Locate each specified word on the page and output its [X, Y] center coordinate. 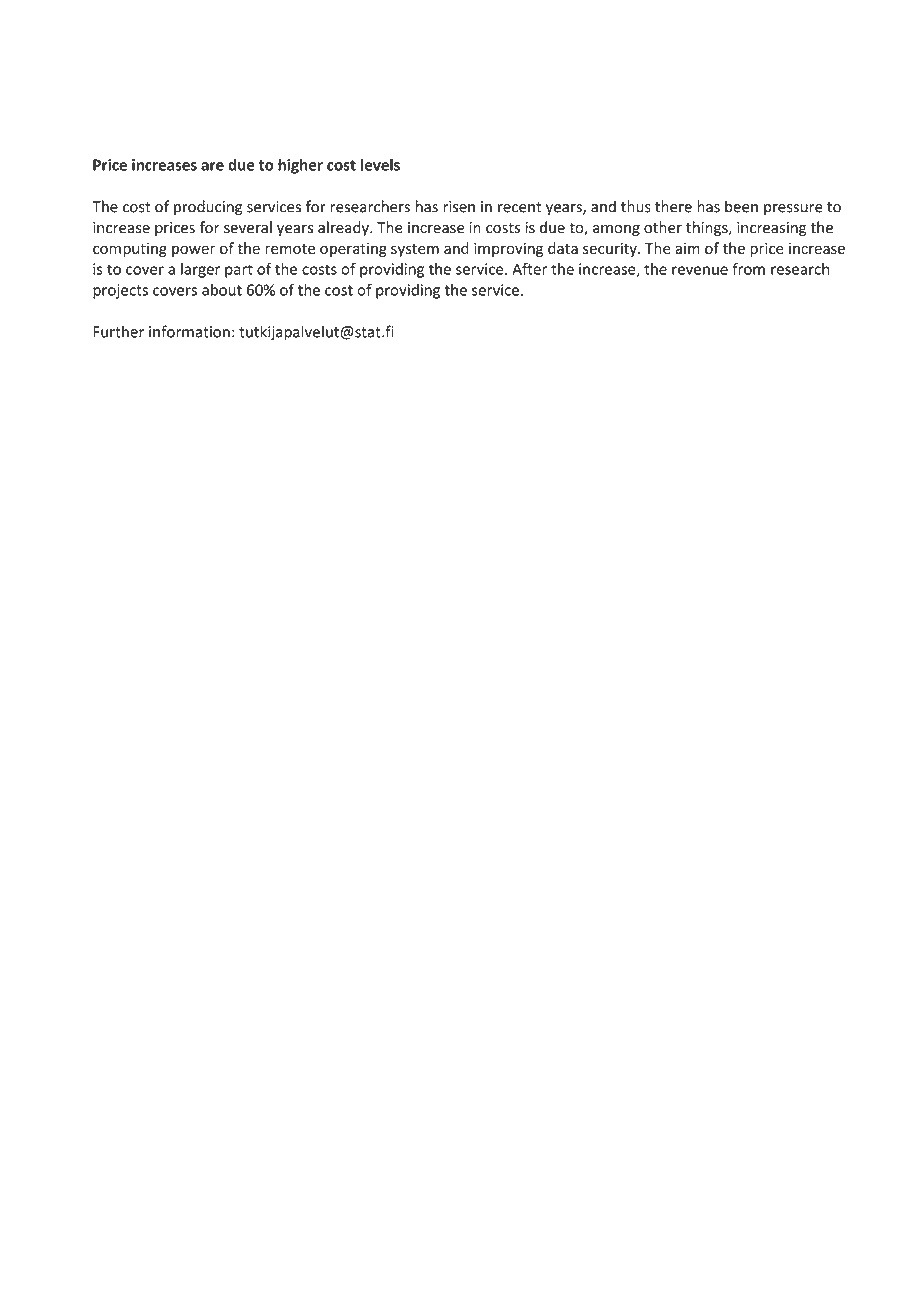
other [663, 227]
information [189, 331]
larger [200, 270]
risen [459, 207]
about [222, 290]
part [239, 271]
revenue [700, 270]
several [248, 227]
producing [208, 208]
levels [380, 164]
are [212, 166]
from [748, 269]
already [344, 228]
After [529, 269]
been [741, 206]
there [673, 206]
